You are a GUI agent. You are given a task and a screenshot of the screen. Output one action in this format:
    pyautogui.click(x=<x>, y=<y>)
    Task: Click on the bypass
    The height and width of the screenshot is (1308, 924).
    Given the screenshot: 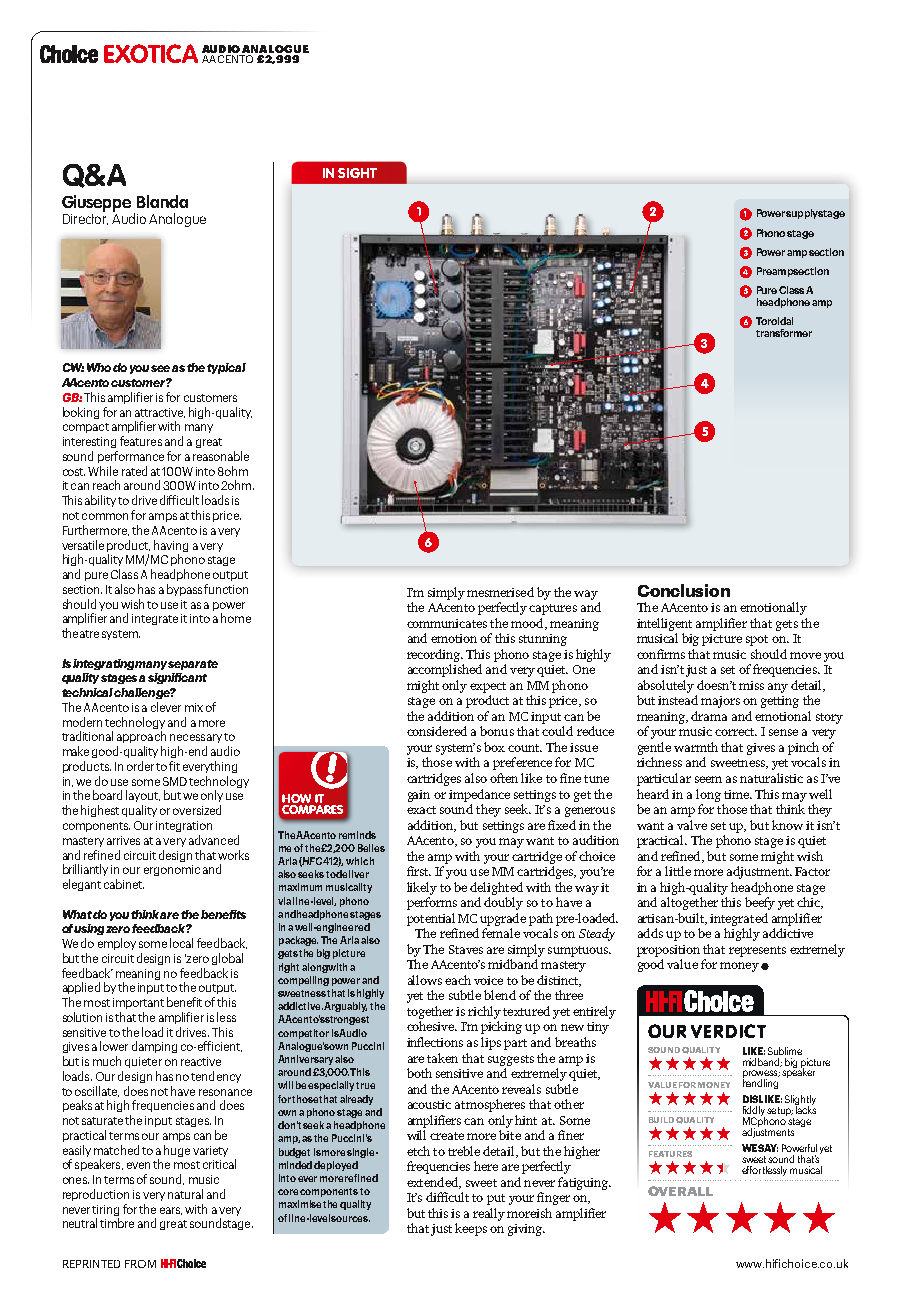 What is the action you would take?
    pyautogui.click(x=186, y=590)
